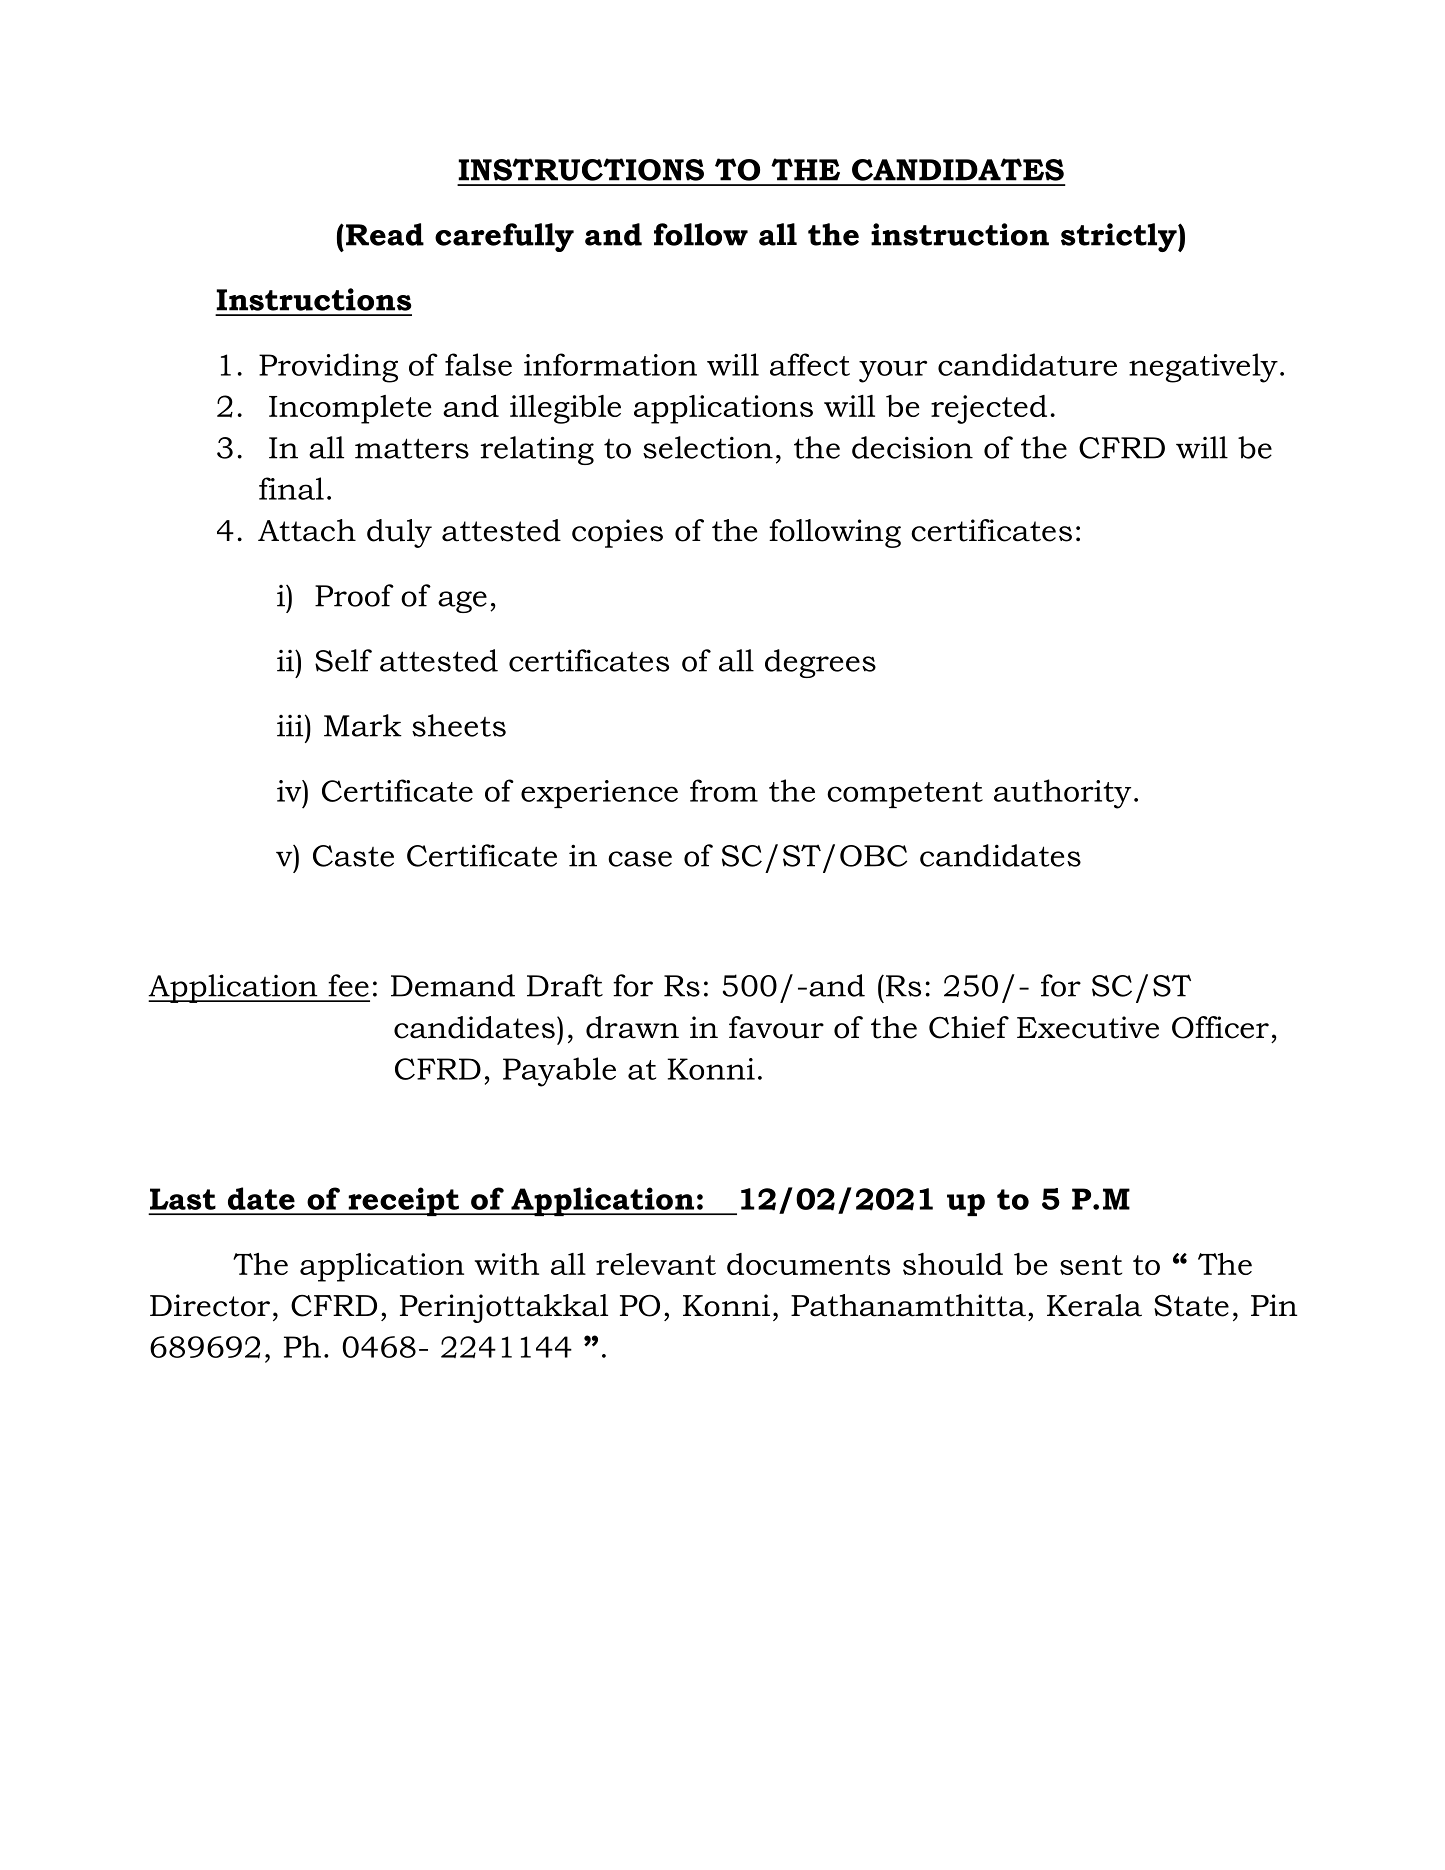 Image resolution: width=1445 pixels, height=1870 pixels. Describe the element at coordinates (354, 595) in the document. I see `Proof` at that location.
